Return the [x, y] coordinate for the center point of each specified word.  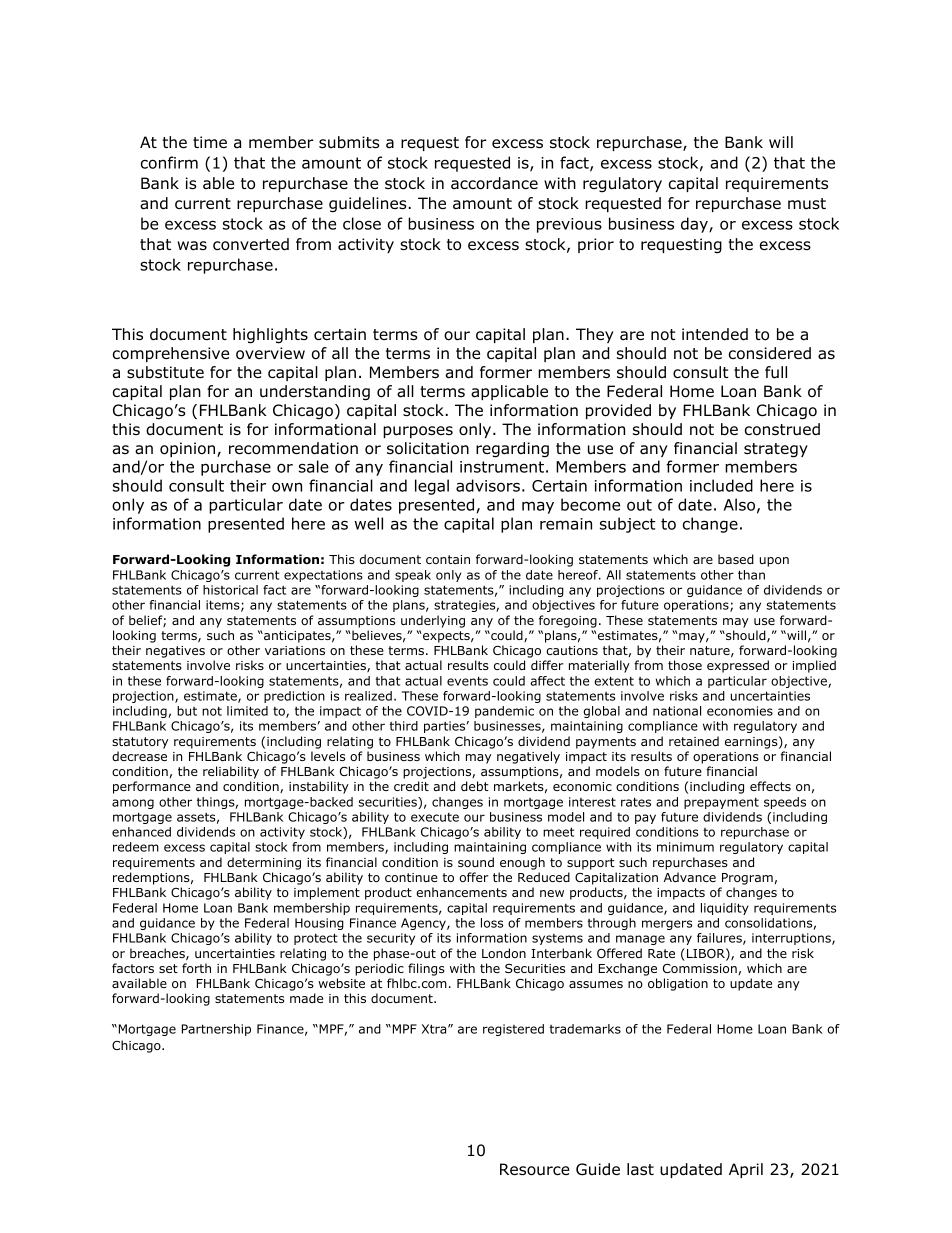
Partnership [216, 1030]
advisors [488, 485]
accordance [494, 183]
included [721, 485]
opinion [189, 449]
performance [152, 787]
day [695, 225]
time [210, 142]
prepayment [721, 803]
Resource [535, 1169]
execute [435, 817]
